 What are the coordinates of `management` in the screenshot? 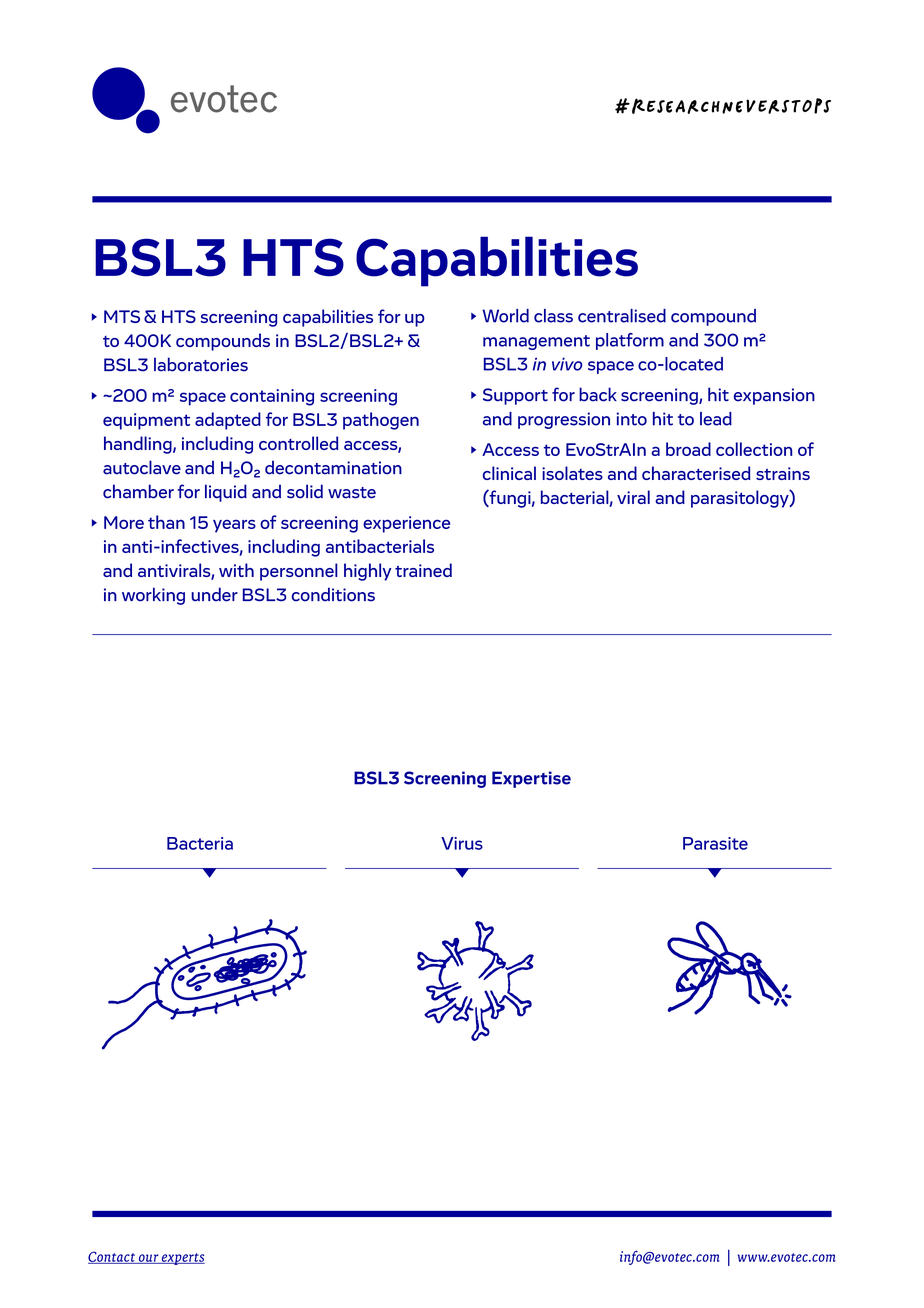 It's located at (536, 342).
